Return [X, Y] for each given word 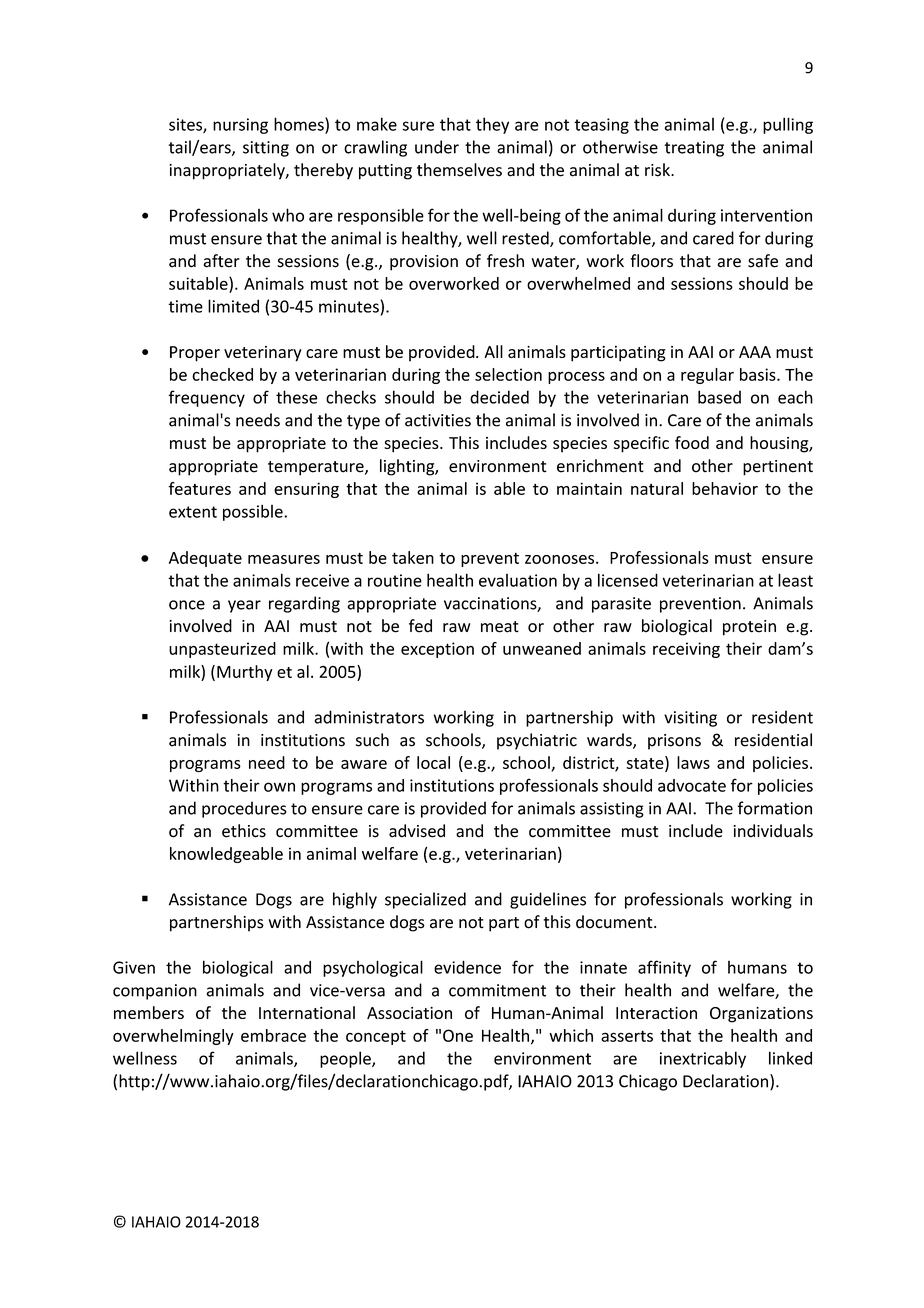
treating [694, 149]
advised [417, 831]
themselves [459, 170]
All [493, 351]
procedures [244, 809]
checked [222, 374]
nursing [240, 126]
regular [707, 376]
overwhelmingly [173, 1037]
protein [749, 628]
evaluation [518, 580]
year [244, 606]
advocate [692, 785]
